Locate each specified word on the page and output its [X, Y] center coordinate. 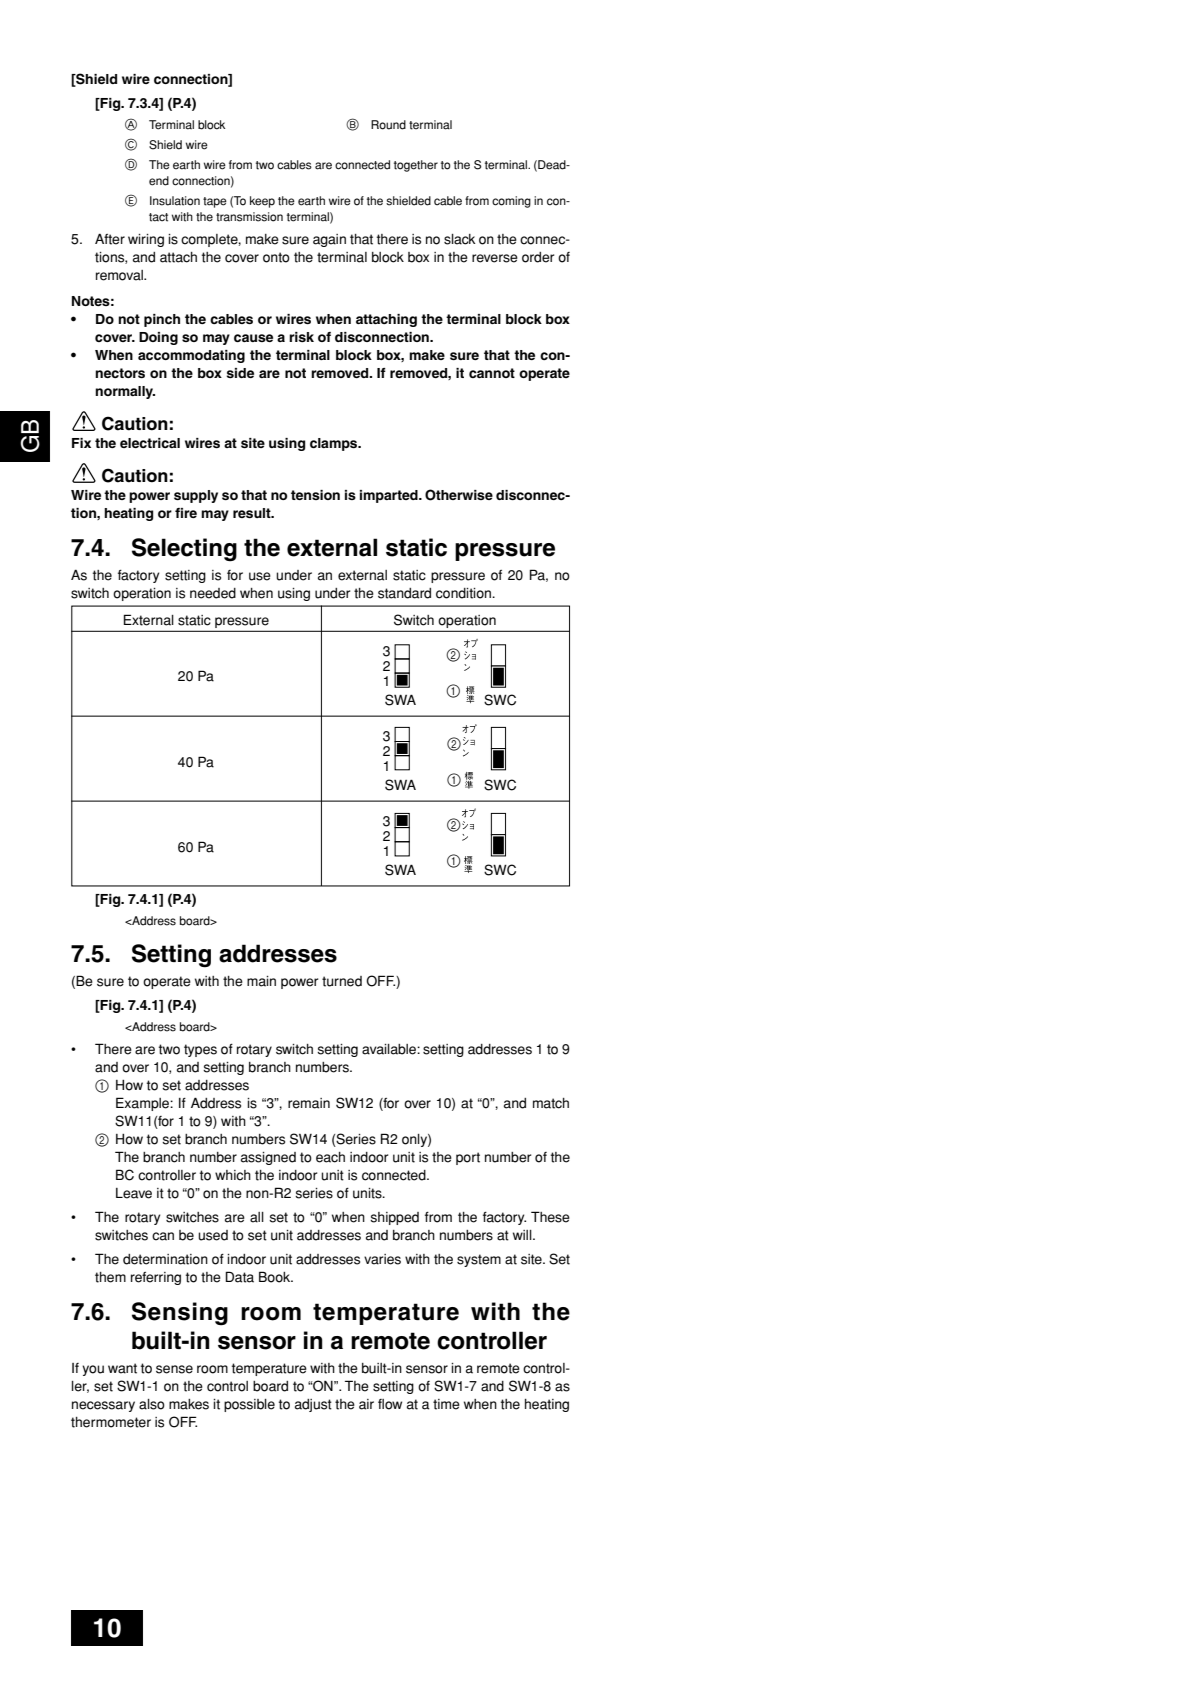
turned [342, 981]
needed [213, 593]
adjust [313, 1405]
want [122, 1368]
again [329, 240]
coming [511, 202]
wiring [146, 240]
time [446, 1404]
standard [404, 593]
